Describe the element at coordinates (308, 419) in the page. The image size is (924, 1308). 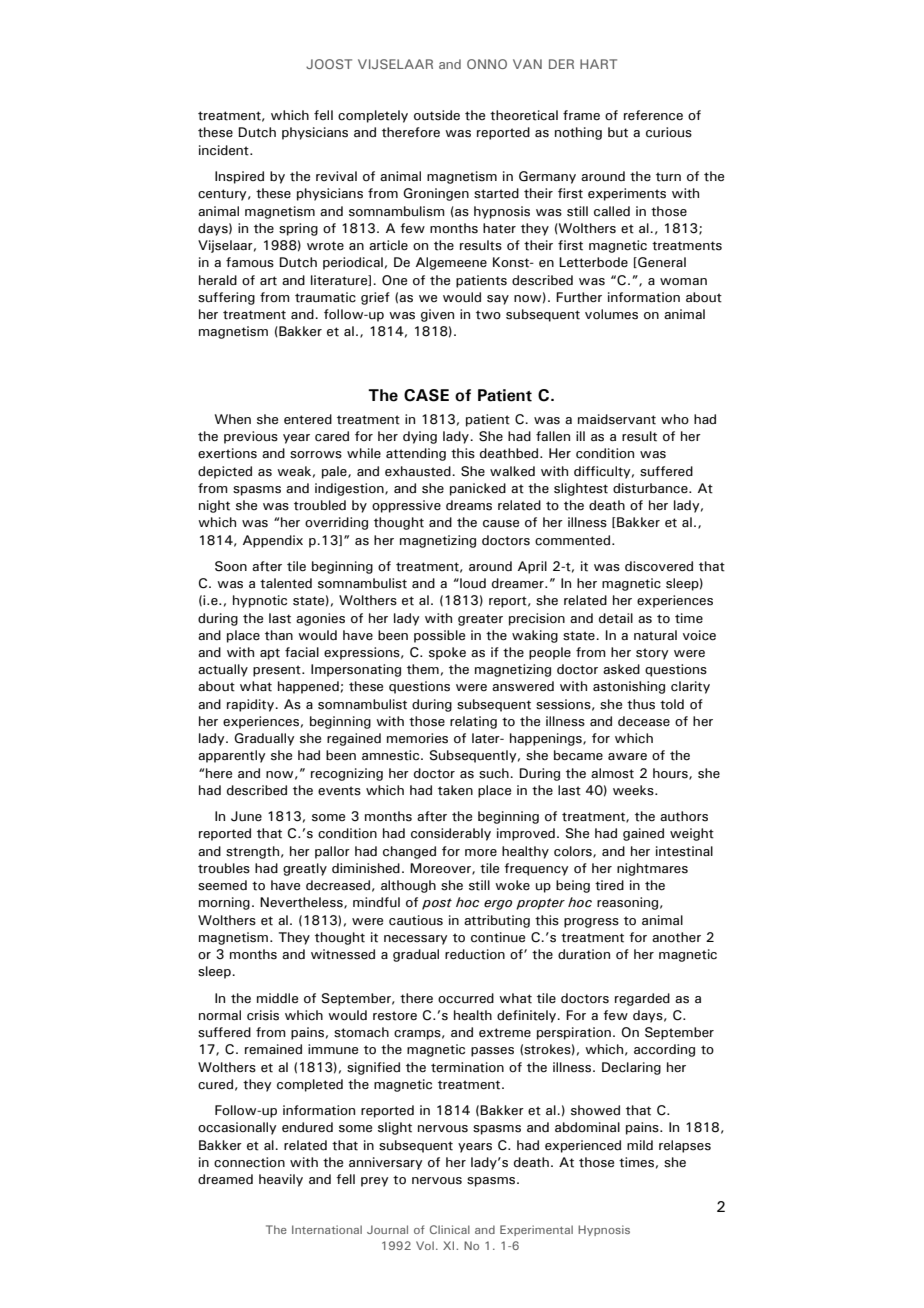
I see `entered` at that location.
